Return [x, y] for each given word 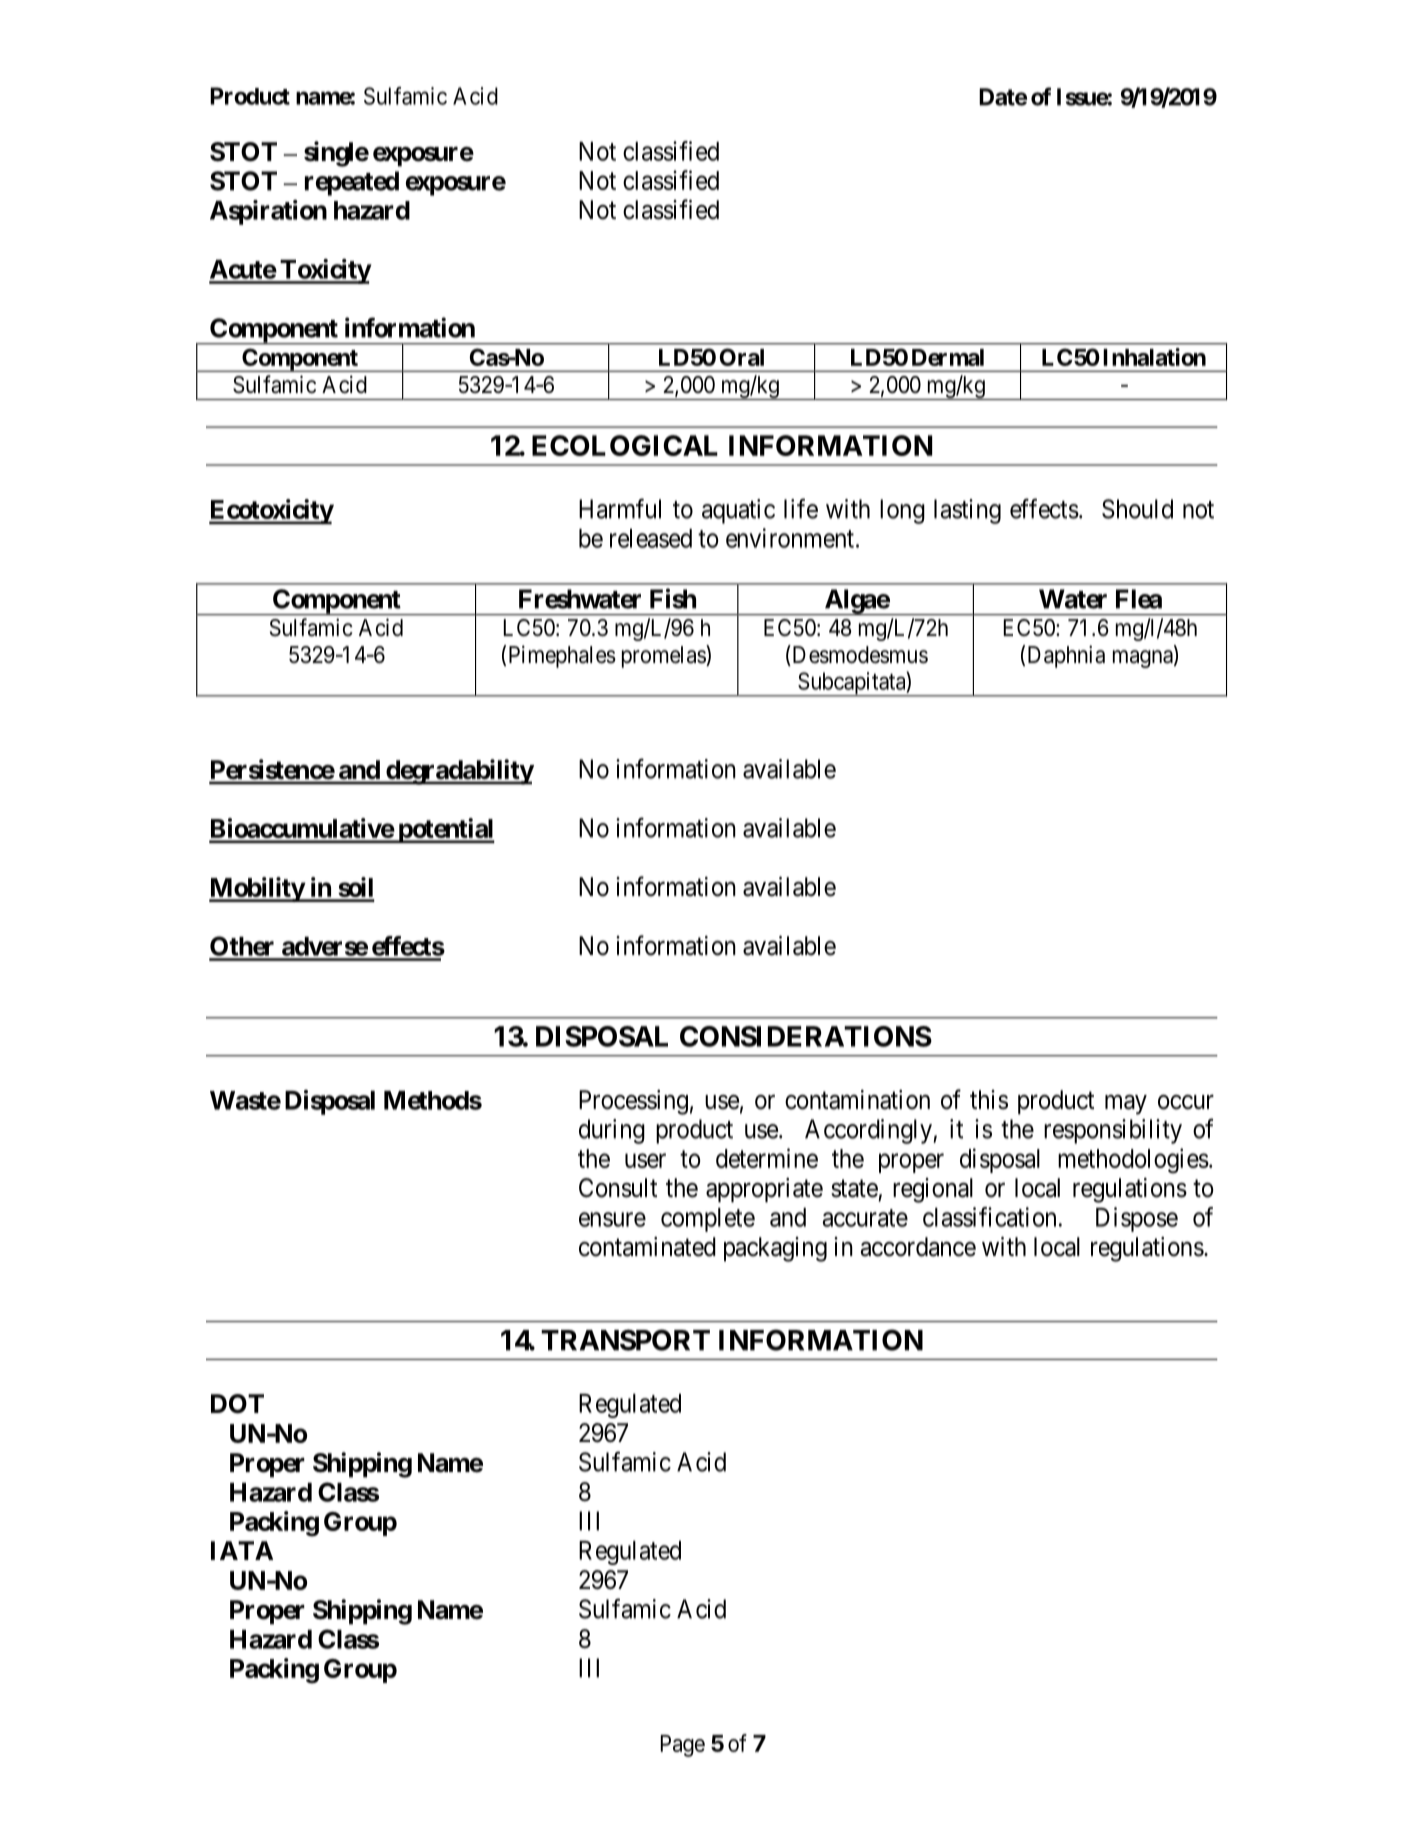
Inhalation [1154, 357]
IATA [242, 1550]
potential [445, 830]
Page [683, 1746]
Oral [742, 357]
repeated [352, 183]
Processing [633, 1102]
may [1126, 1105]
